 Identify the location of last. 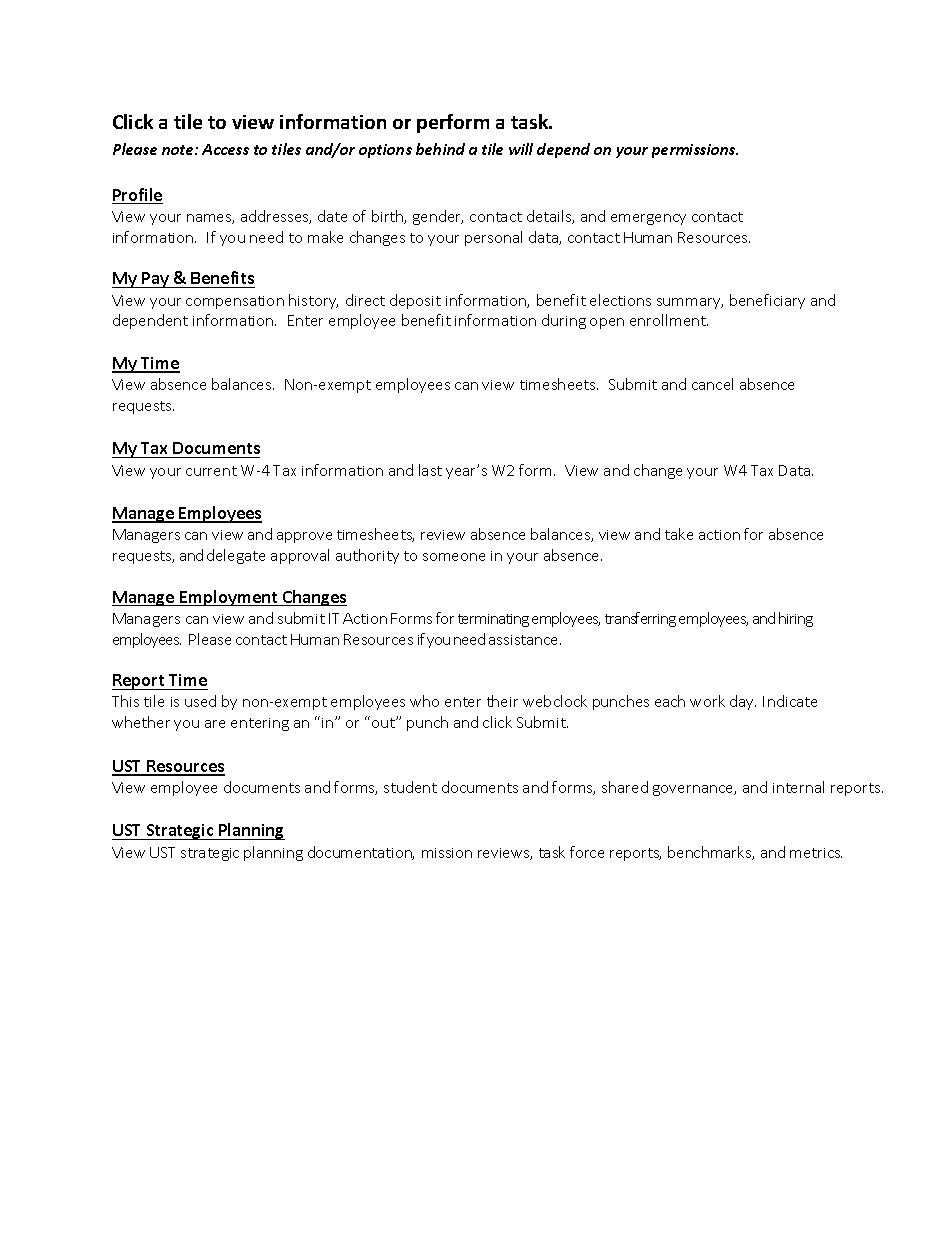
(430, 470).
